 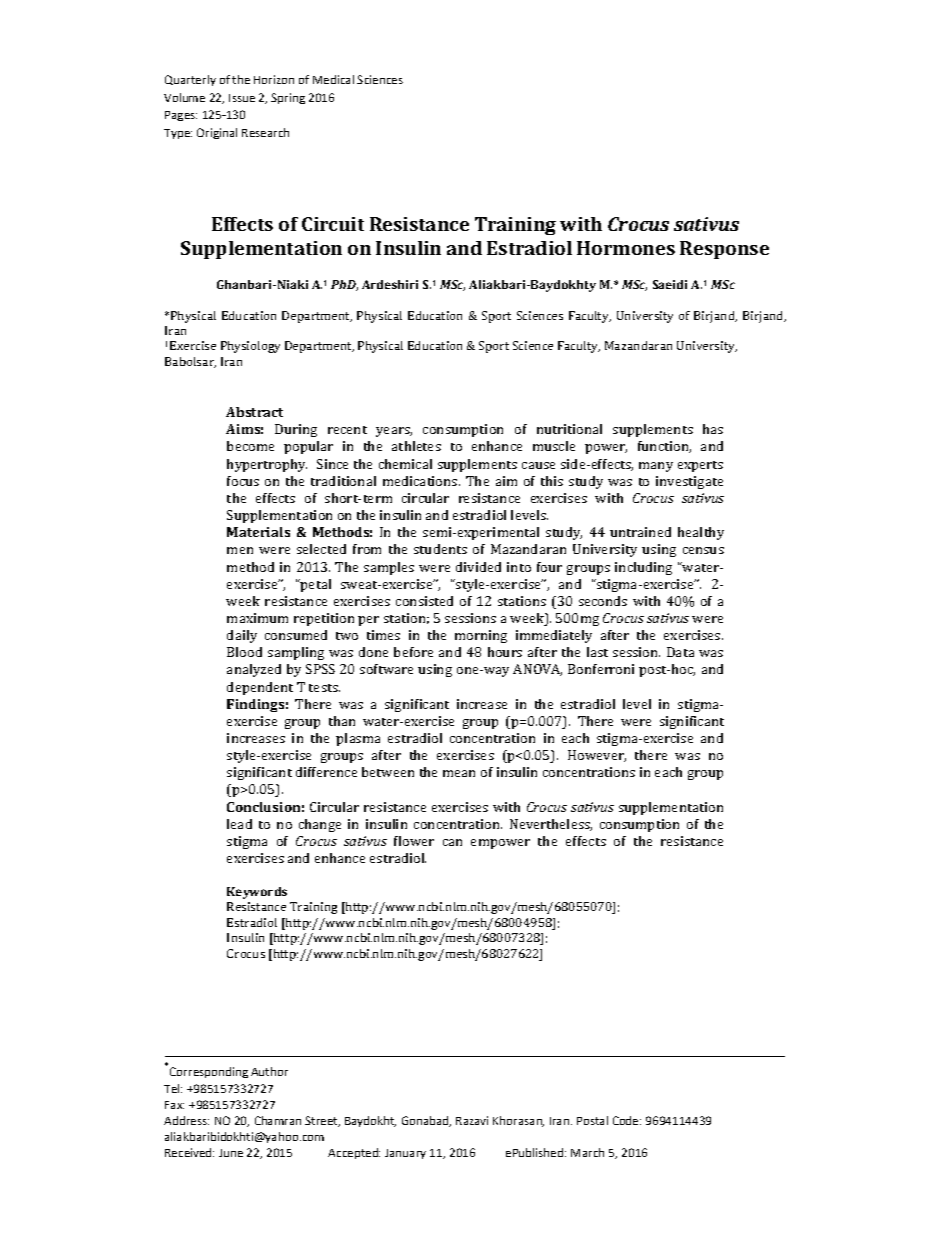 I want to click on Data, so click(x=680, y=652).
